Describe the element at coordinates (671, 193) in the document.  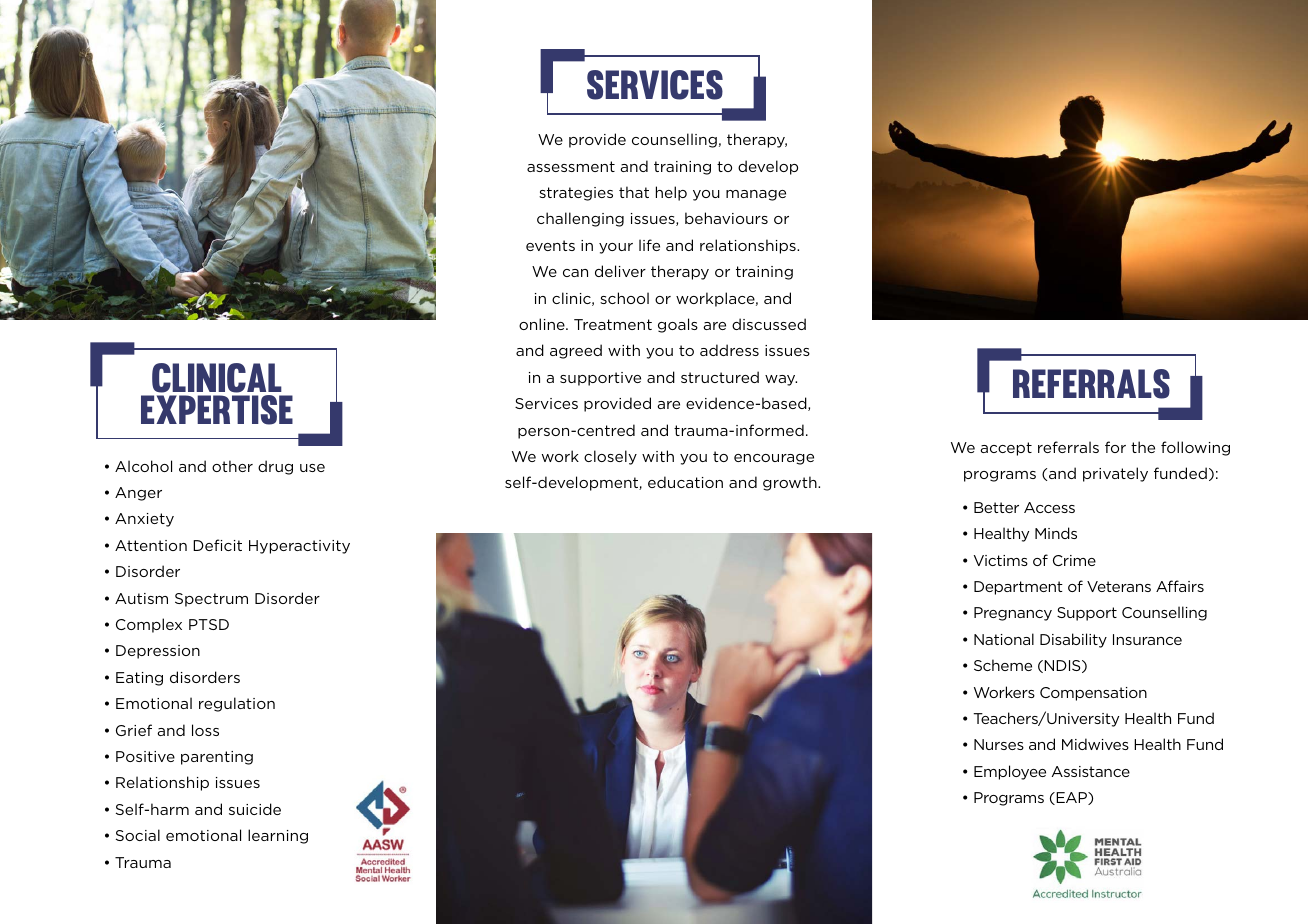
I see `help` at that location.
